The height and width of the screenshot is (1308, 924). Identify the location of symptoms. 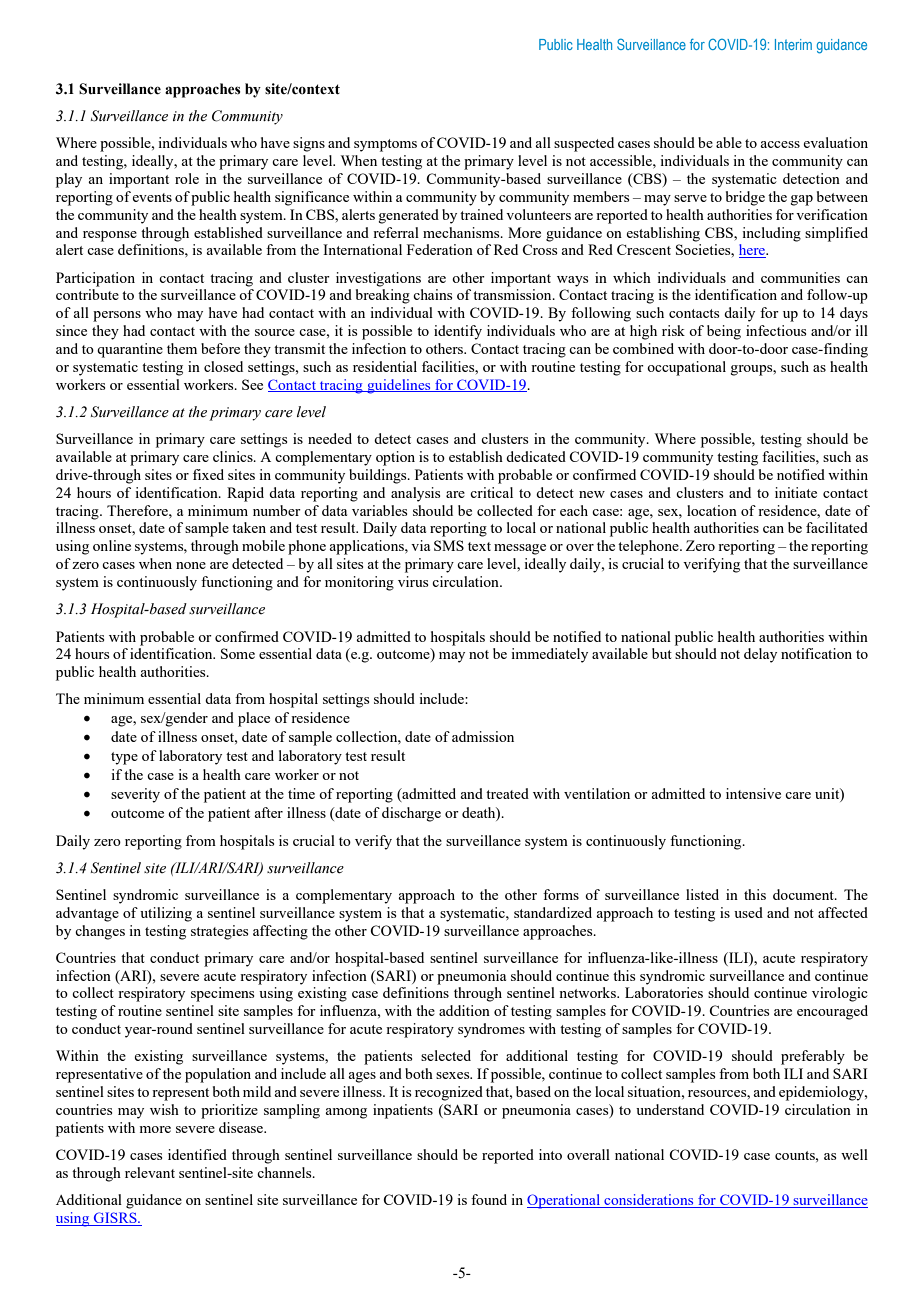
(385, 145).
